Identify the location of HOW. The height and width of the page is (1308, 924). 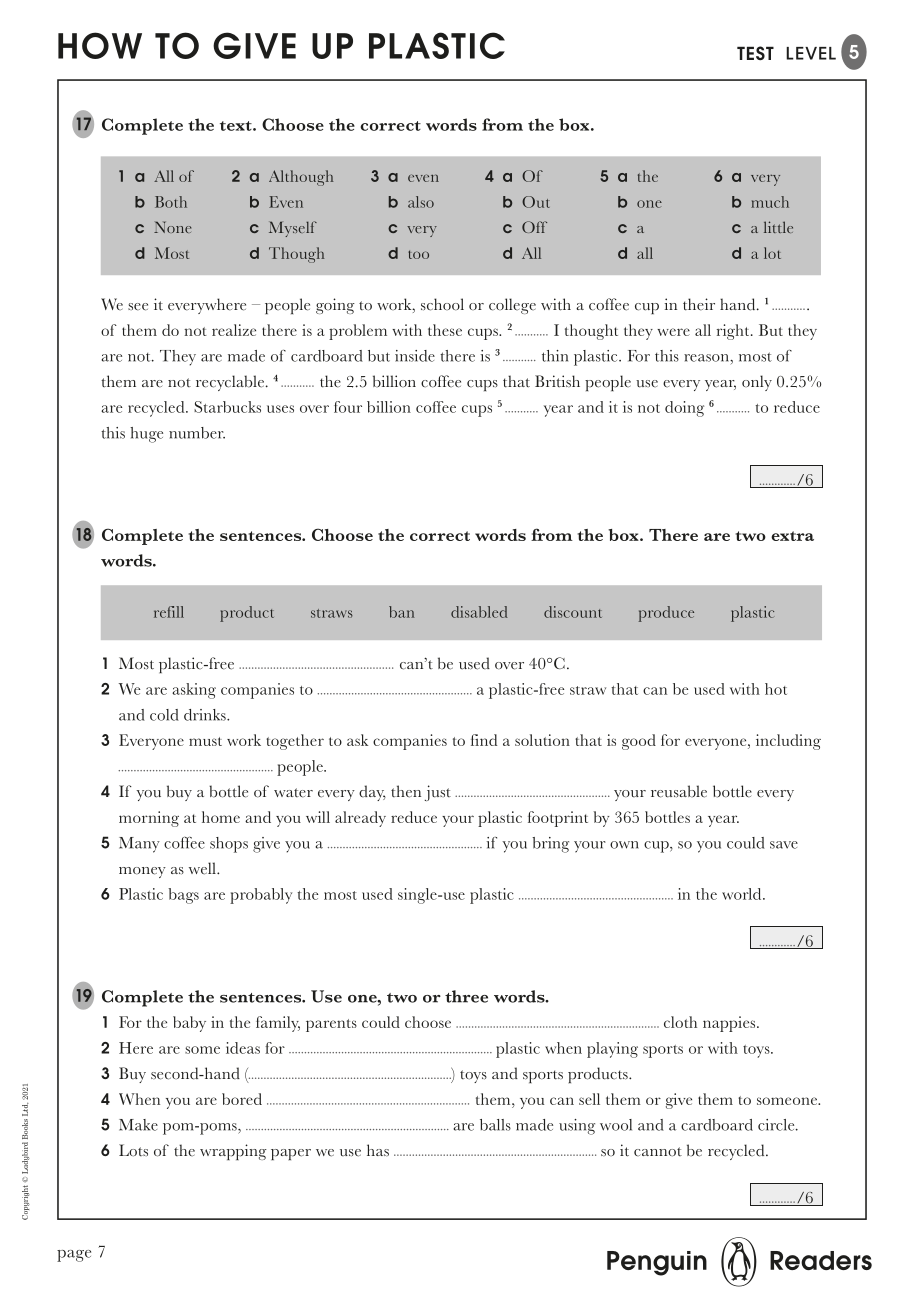
(100, 45).
